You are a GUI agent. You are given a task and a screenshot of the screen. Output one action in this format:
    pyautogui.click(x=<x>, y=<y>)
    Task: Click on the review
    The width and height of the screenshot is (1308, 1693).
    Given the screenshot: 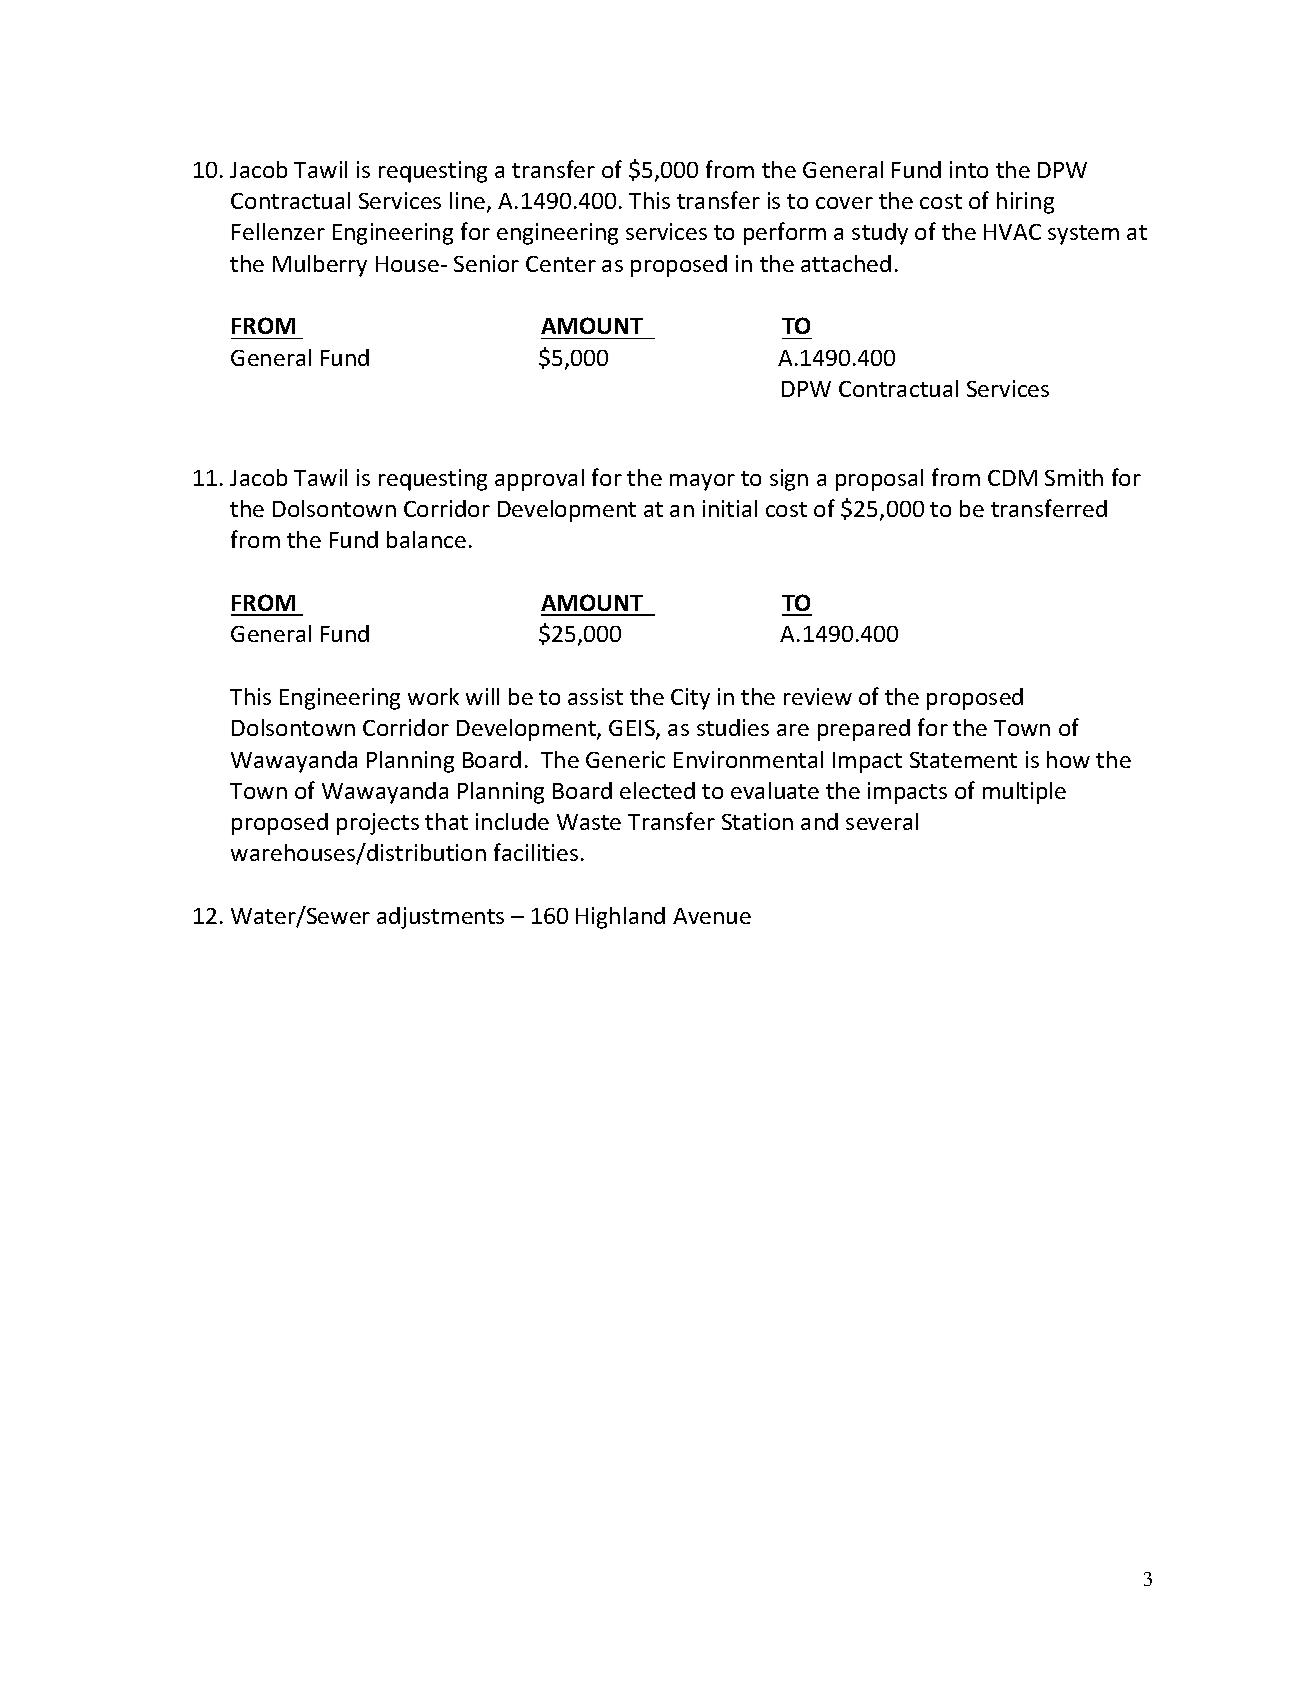 What is the action you would take?
    pyautogui.click(x=818, y=696)
